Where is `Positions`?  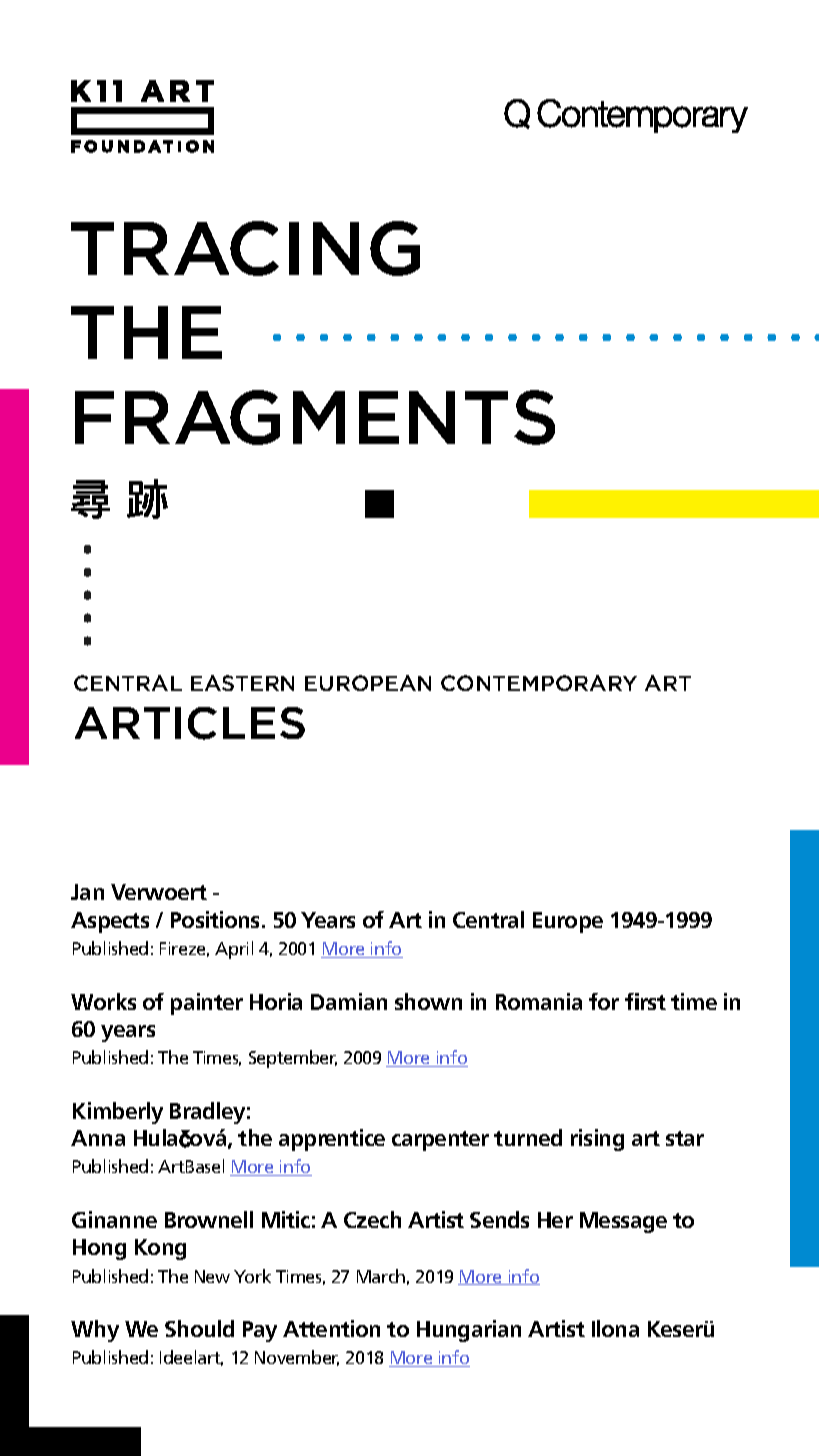
Positions is located at coordinates (217, 919).
